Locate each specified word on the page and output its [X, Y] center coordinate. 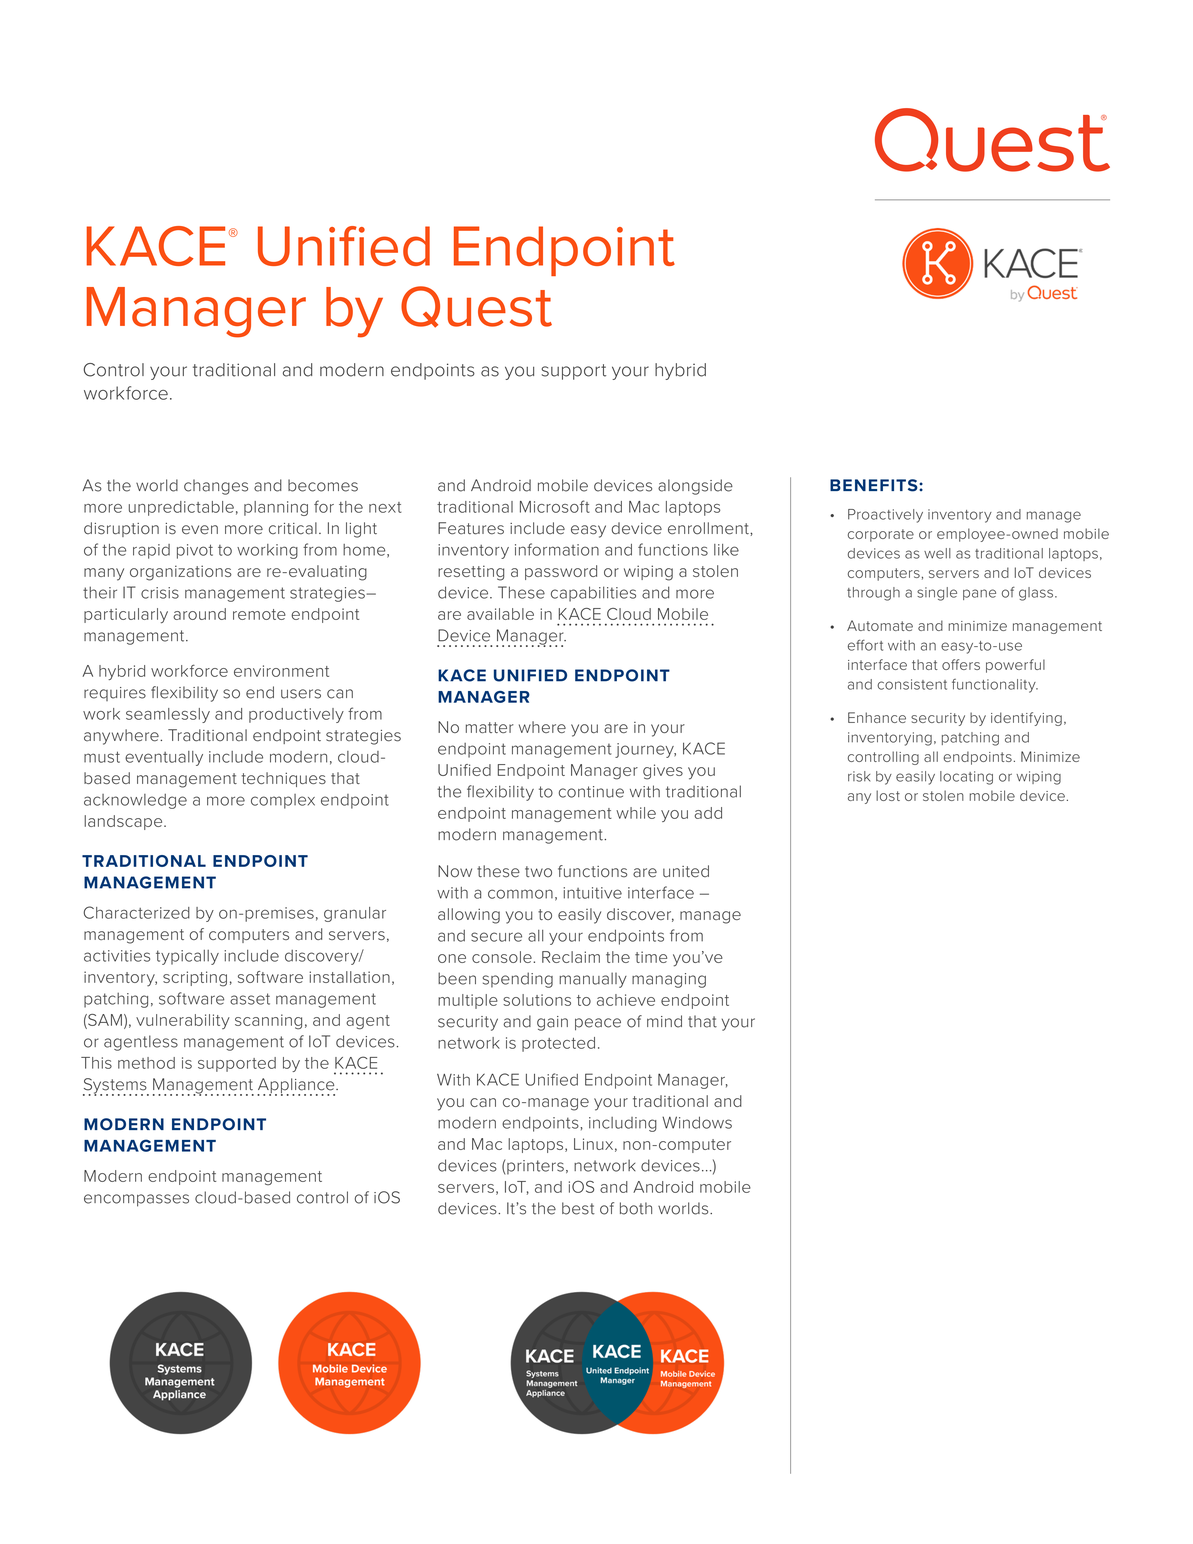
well [937, 553]
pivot [195, 551]
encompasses [136, 1200]
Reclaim [571, 957]
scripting [195, 979]
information [557, 549]
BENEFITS [875, 485]
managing [669, 980]
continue [591, 792]
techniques [284, 779]
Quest [476, 307]
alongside [695, 487]
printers [535, 1167]
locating [966, 778]
